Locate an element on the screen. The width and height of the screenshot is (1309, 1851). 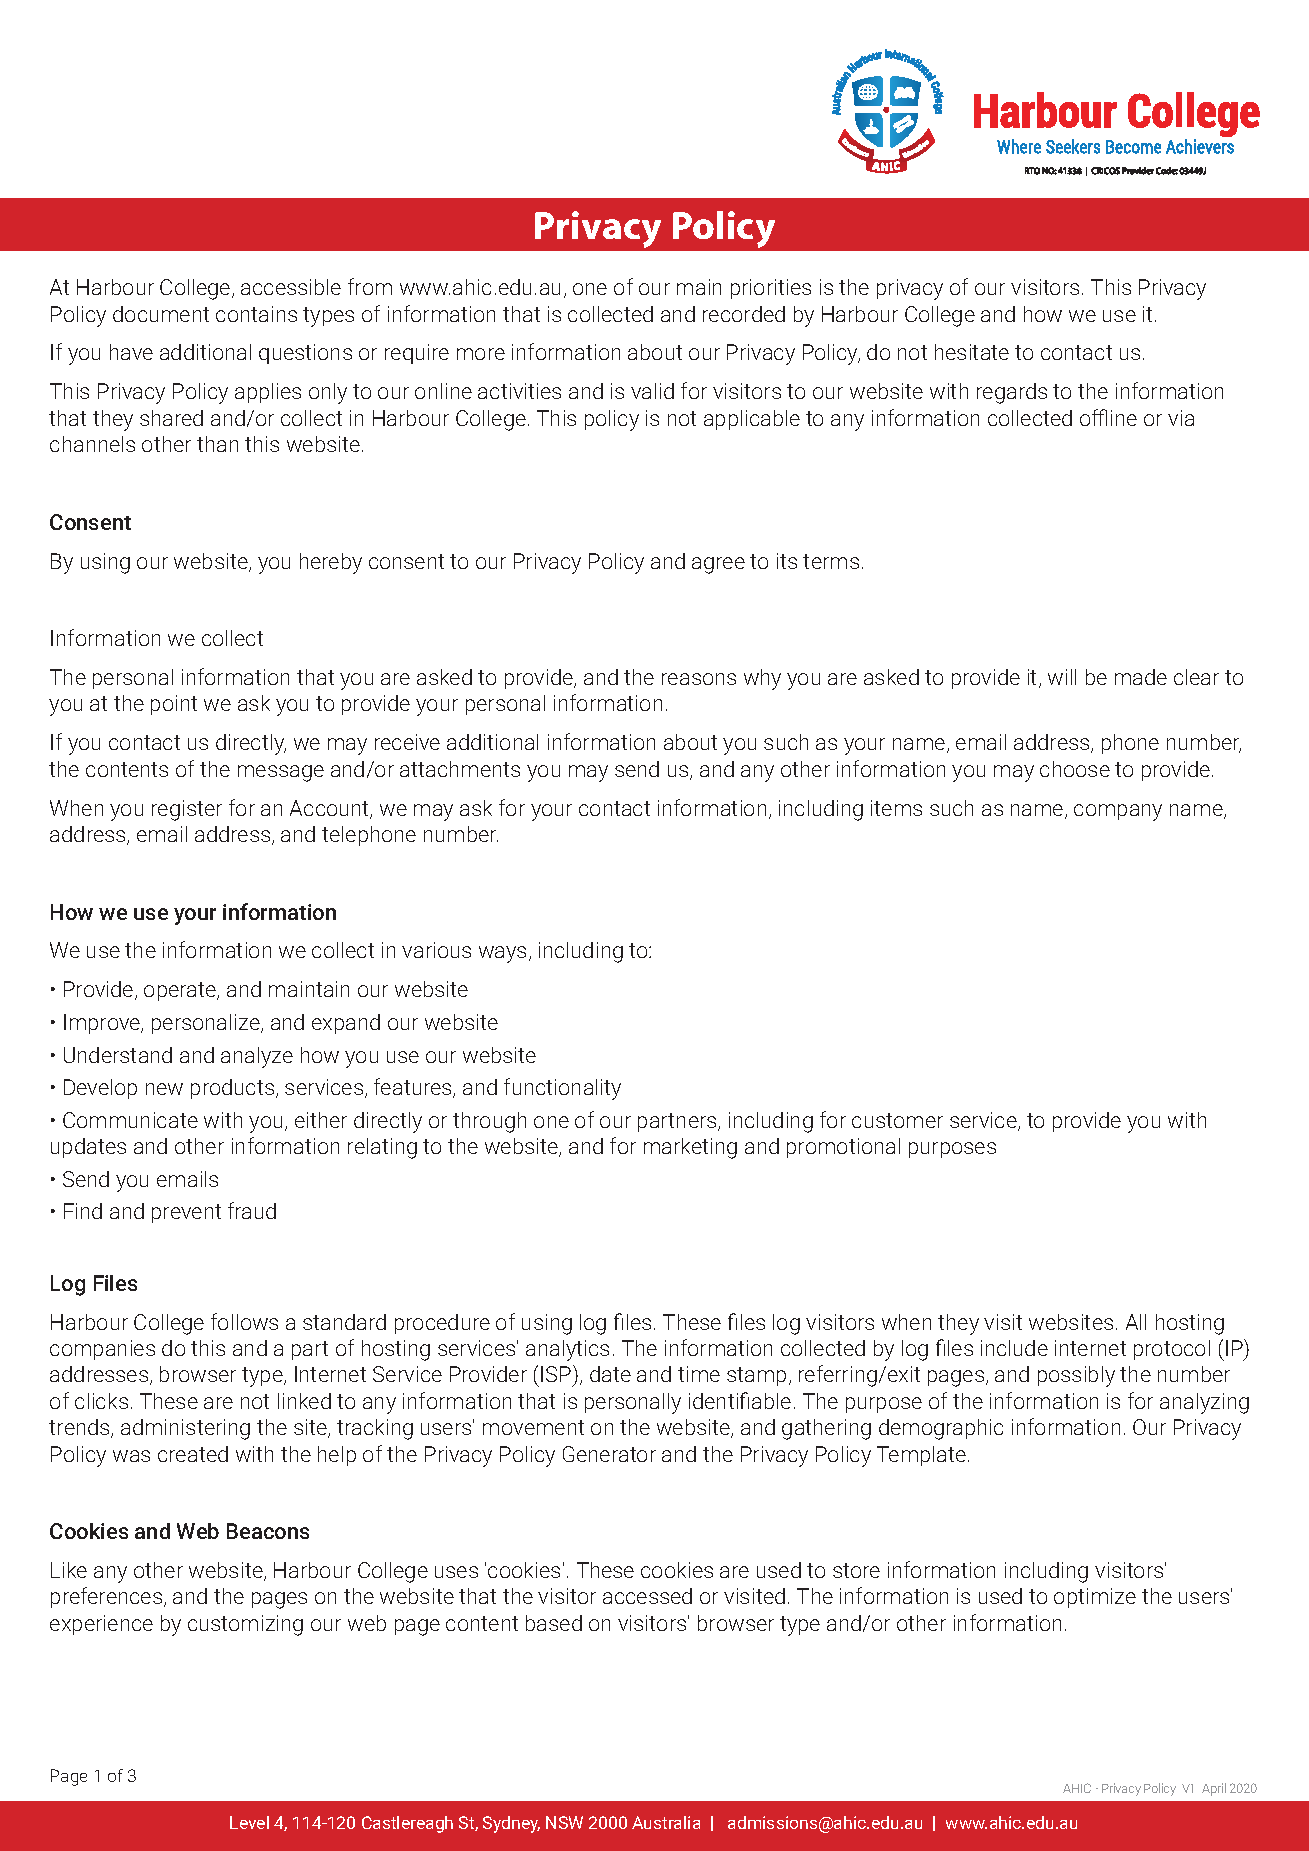
company is located at coordinates (1118, 812).
